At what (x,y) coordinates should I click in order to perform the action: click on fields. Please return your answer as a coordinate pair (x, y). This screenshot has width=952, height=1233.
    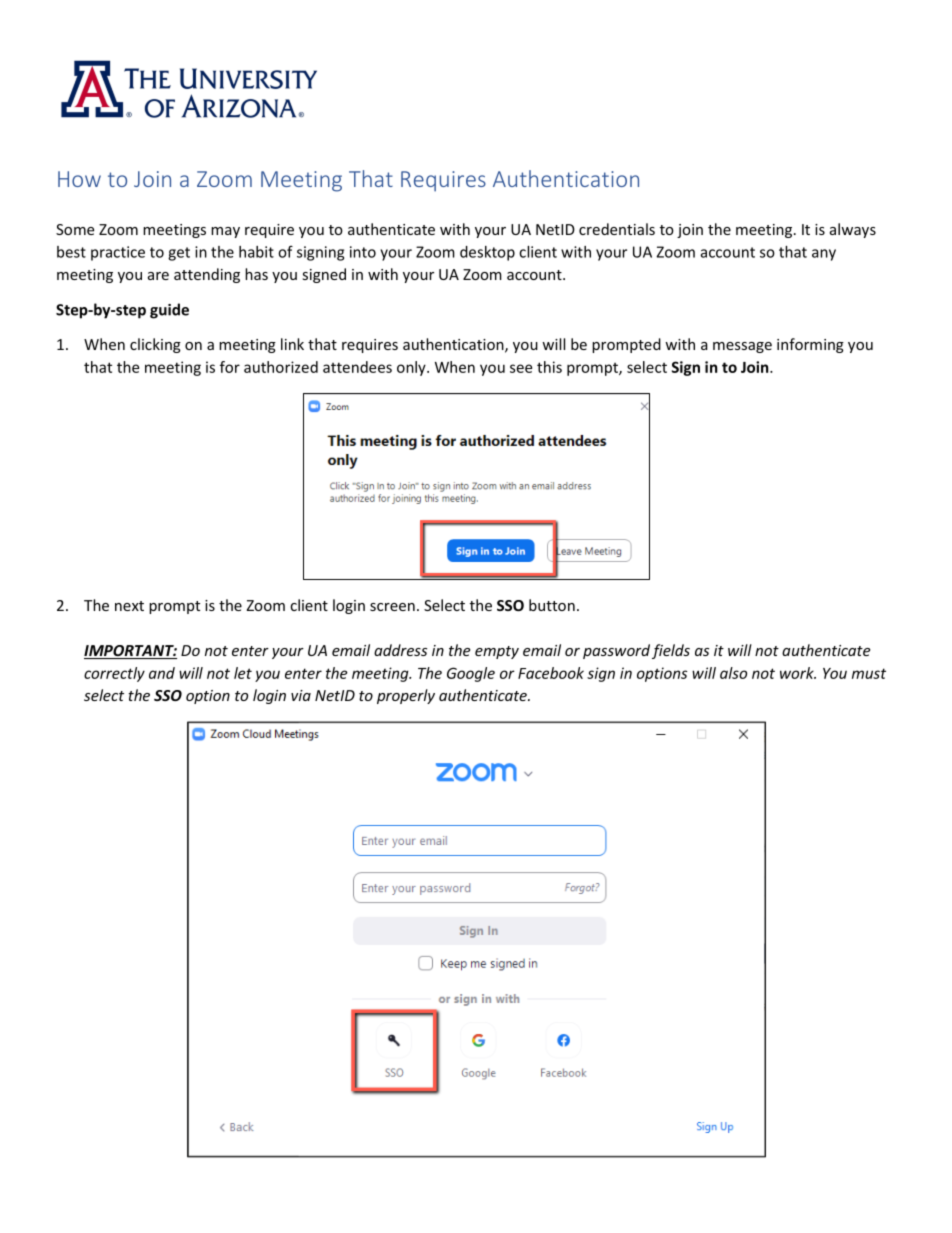
    Looking at the image, I should click on (671, 651).
